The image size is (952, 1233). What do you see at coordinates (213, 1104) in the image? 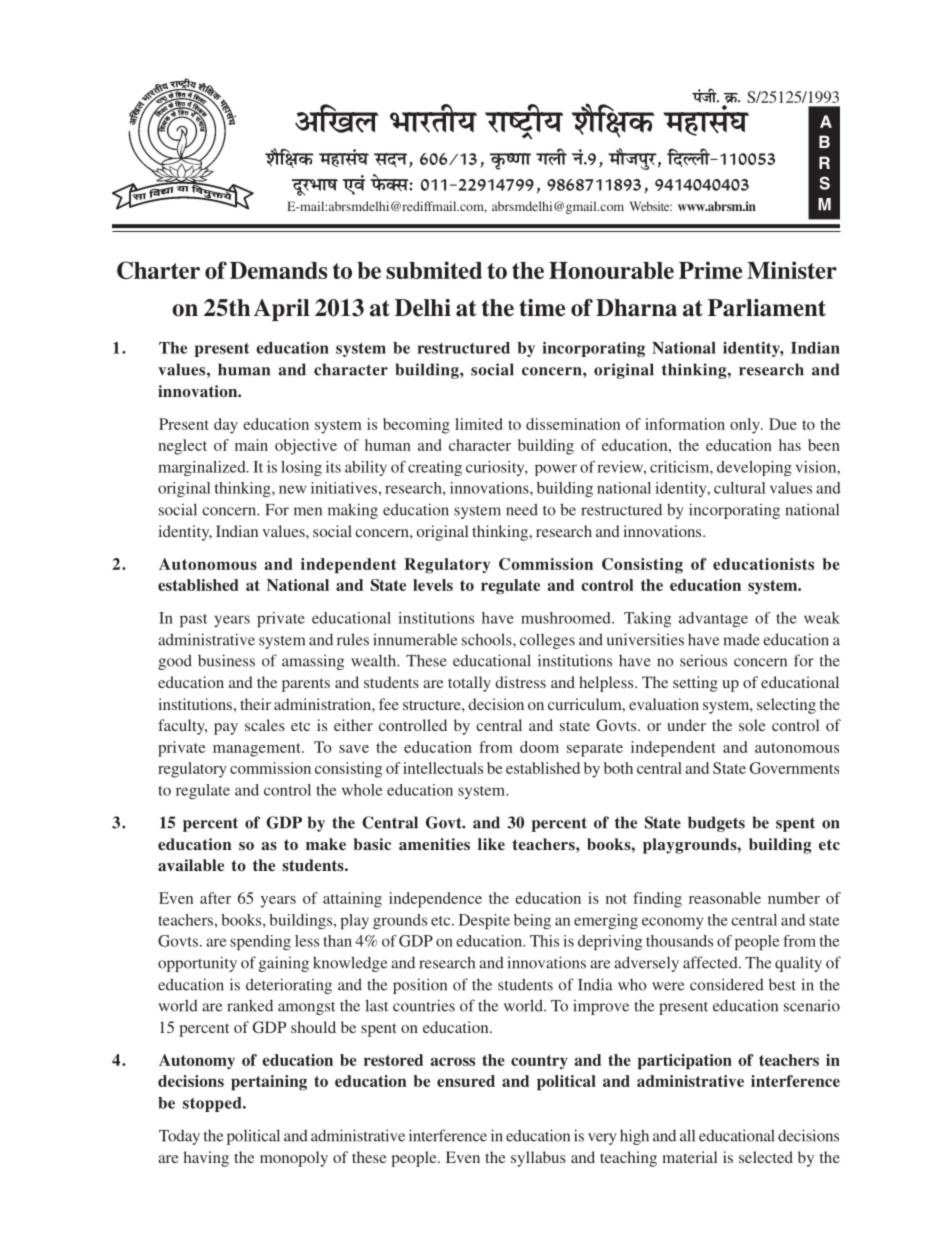
I see `stopped` at bounding box center [213, 1104].
